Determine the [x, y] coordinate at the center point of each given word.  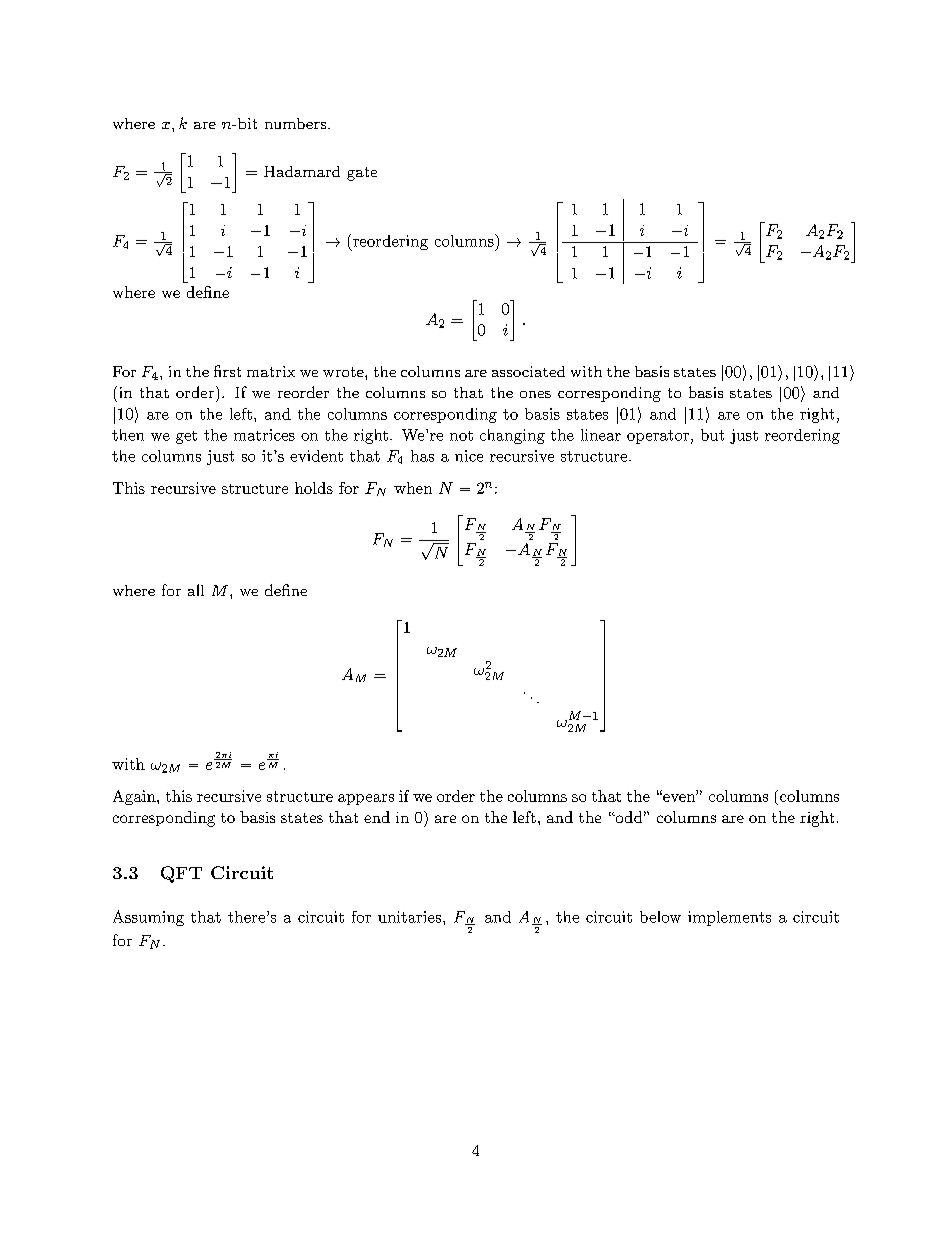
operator [658, 437]
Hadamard [302, 171]
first [227, 371]
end [377, 817]
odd [627, 817]
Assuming [148, 918]
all [196, 590]
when [413, 488]
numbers [297, 123]
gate [362, 174]
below [660, 917]
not [461, 436]
